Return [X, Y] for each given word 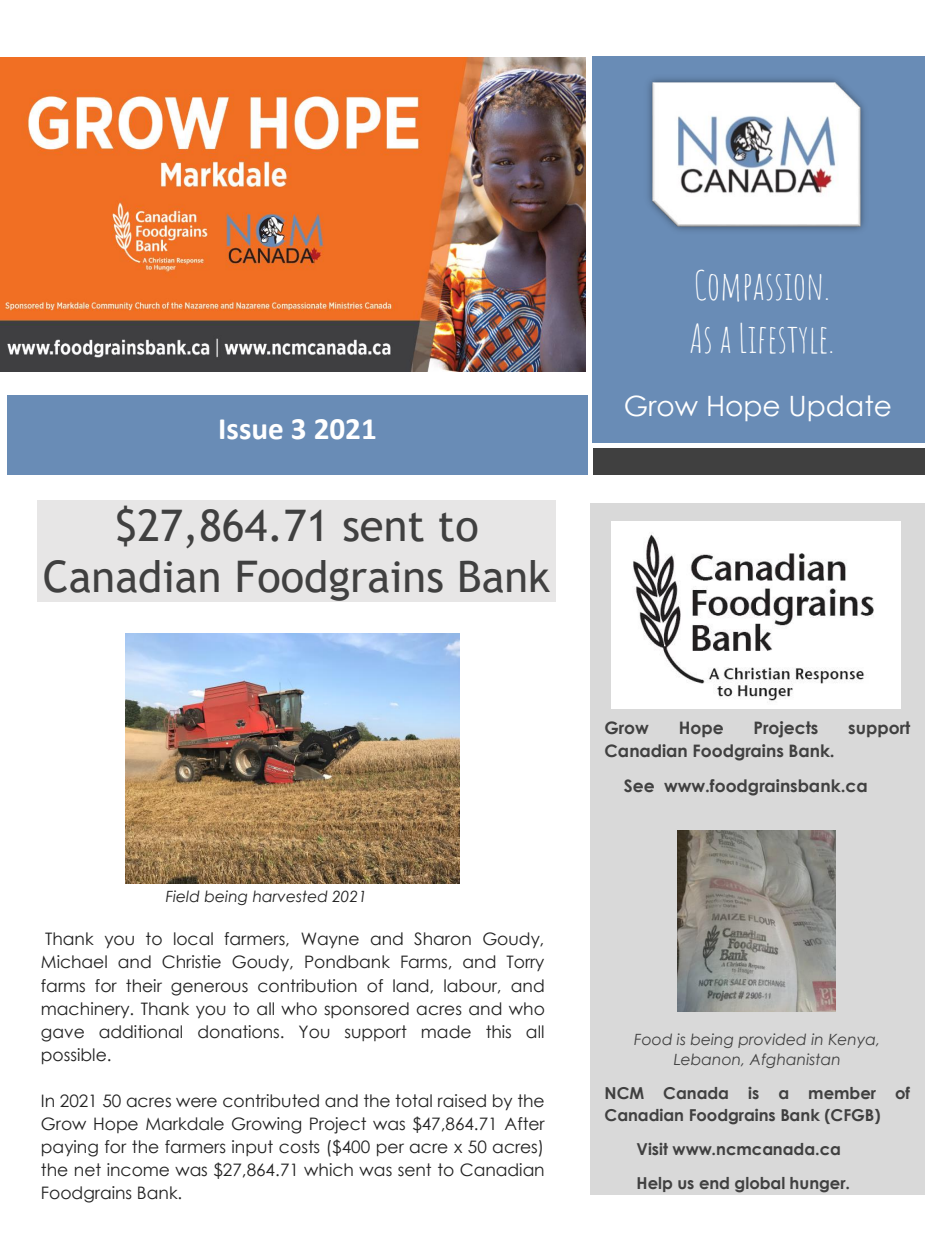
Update [840, 408]
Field [183, 896]
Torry [525, 963]
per [390, 1149]
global [760, 1185]
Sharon [442, 939]
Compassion [758, 286]
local [193, 939]
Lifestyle [783, 338]
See [639, 785]
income [138, 1170]
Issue [251, 429]
